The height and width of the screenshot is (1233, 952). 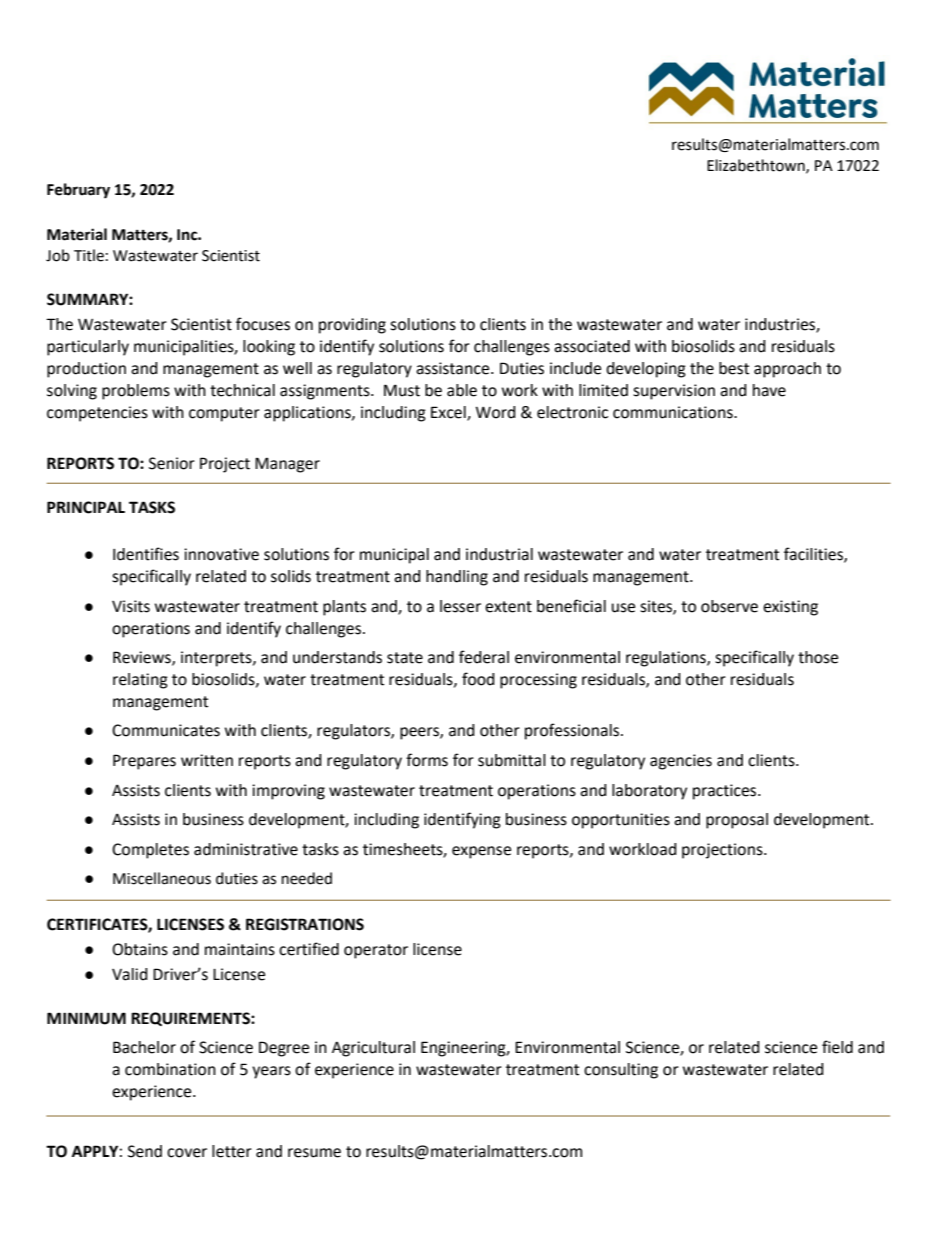 What do you see at coordinates (89, 255) in the screenshot?
I see `Title` at bounding box center [89, 255].
